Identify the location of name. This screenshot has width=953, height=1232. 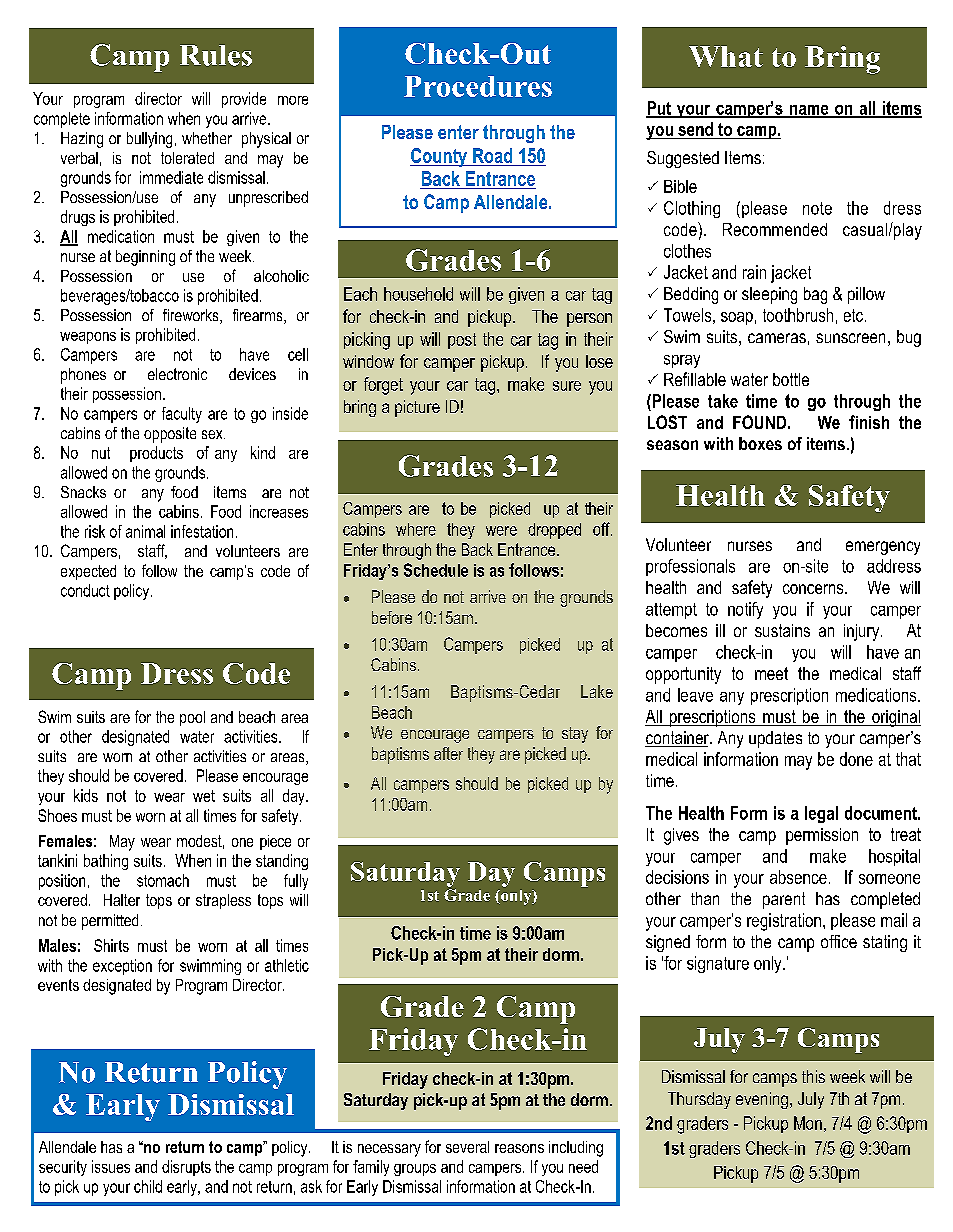
(809, 111).
